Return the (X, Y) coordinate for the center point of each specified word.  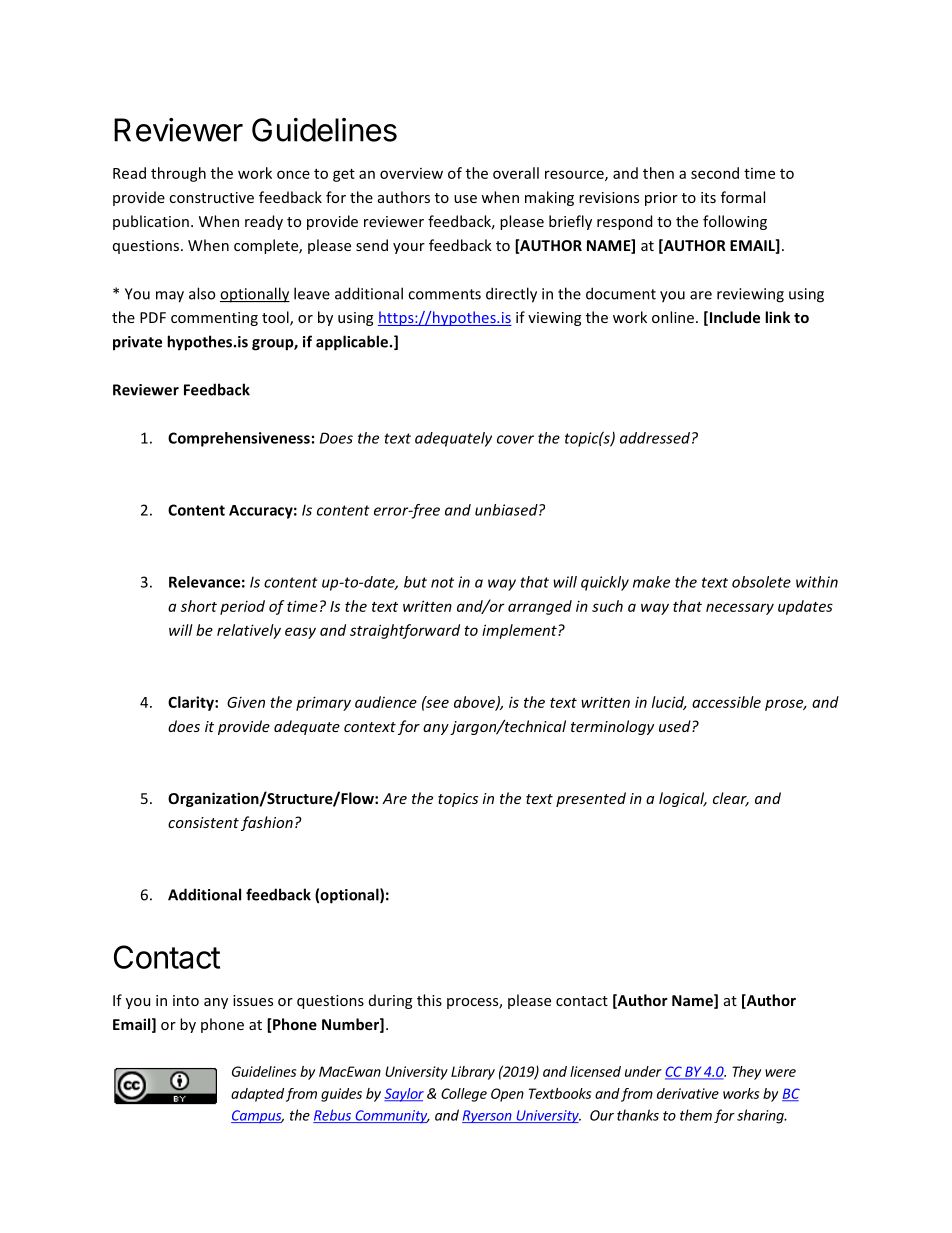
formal (743, 197)
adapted (257, 1095)
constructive (211, 197)
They (746, 1073)
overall (516, 173)
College (464, 1095)
